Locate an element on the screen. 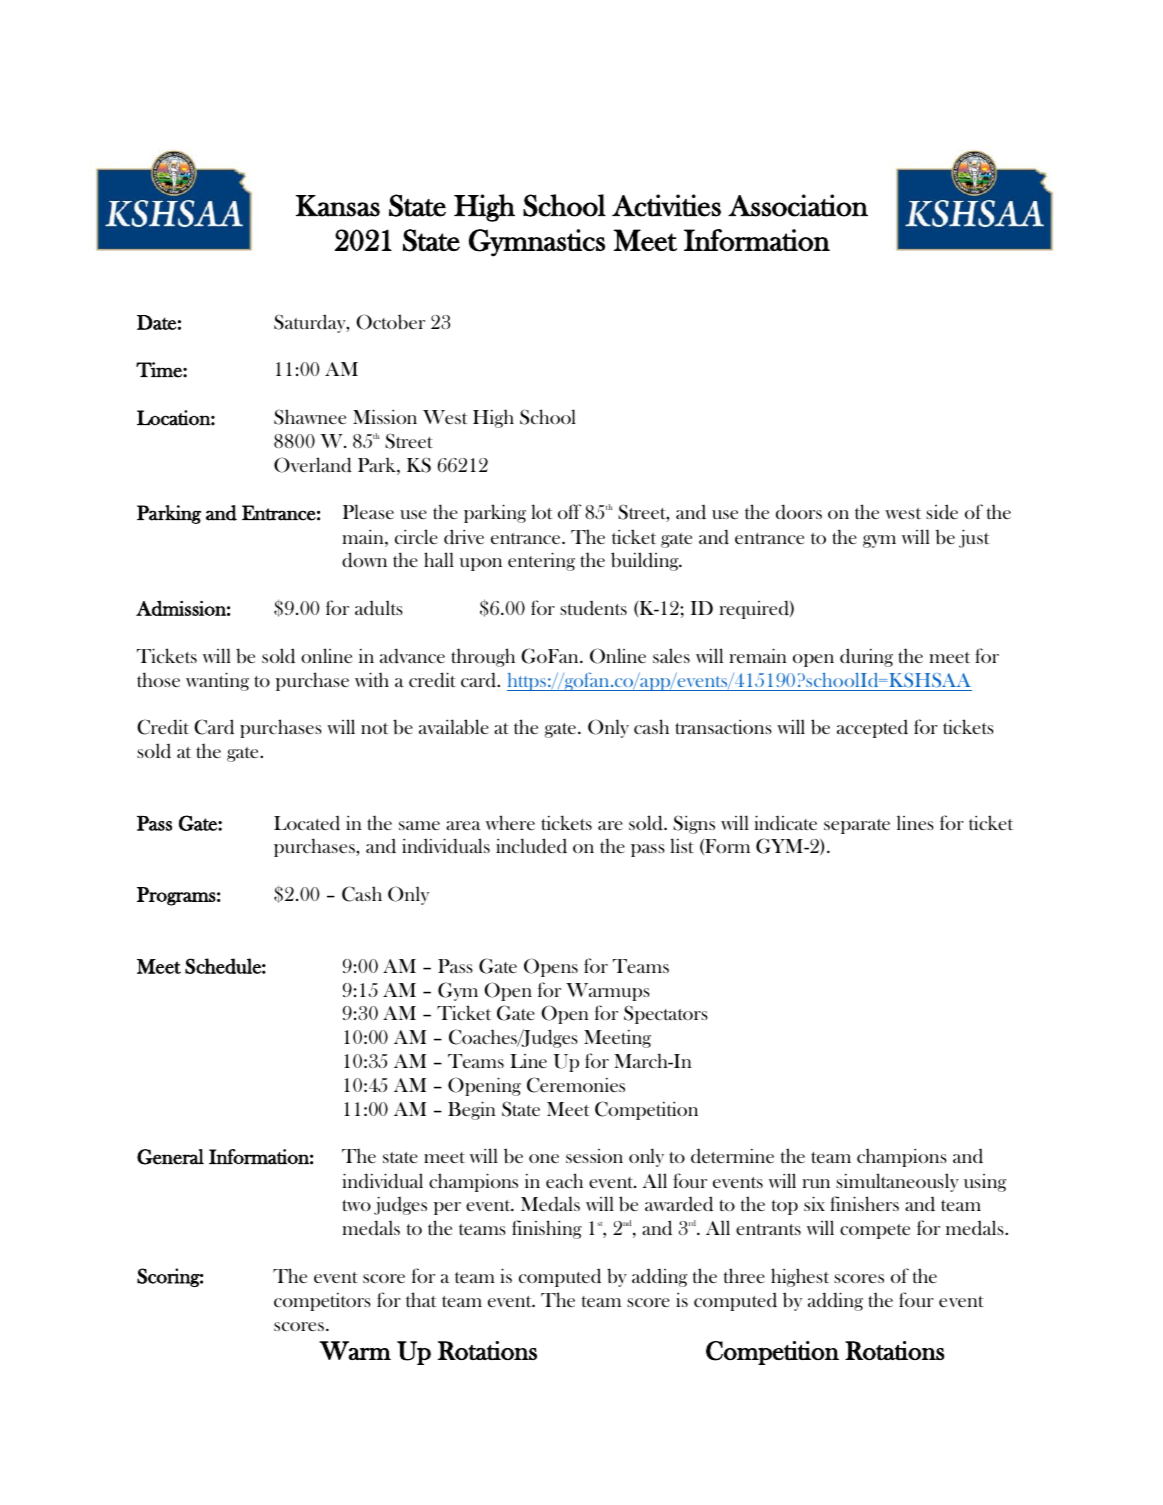 This screenshot has width=1163, height=1505. Kansas is located at coordinates (338, 206).
